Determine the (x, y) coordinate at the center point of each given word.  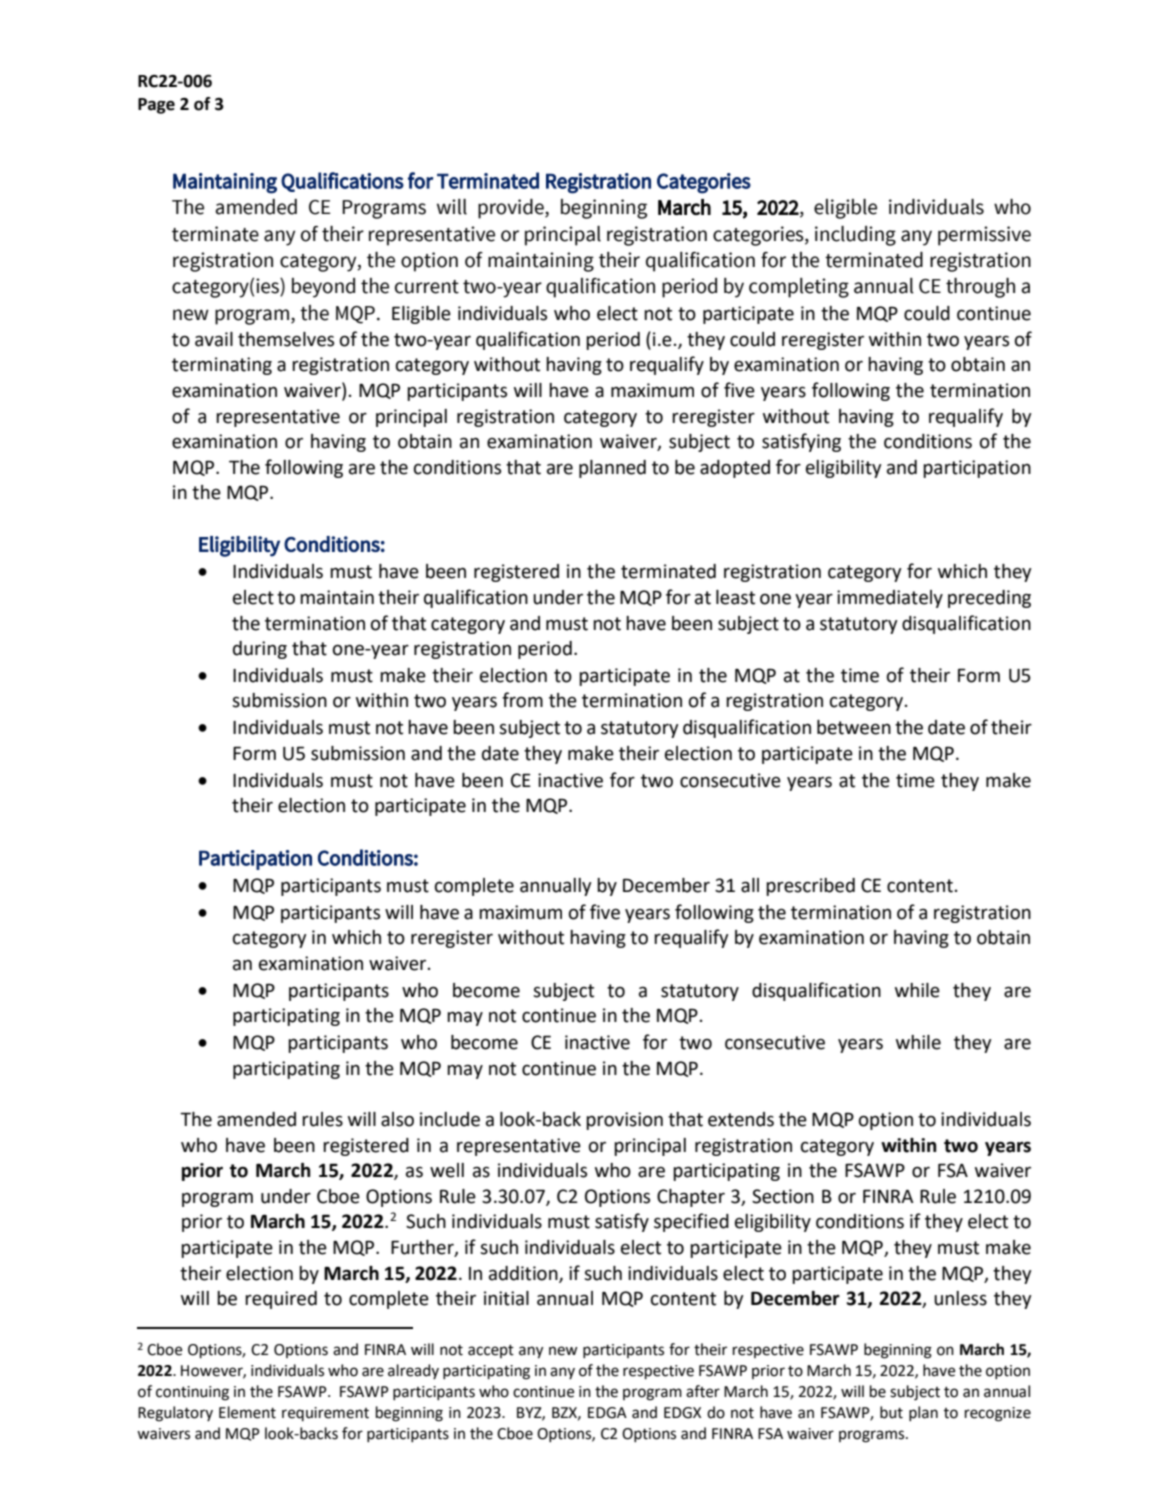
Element (247, 1412)
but (891, 1412)
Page (156, 106)
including (855, 236)
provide (512, 209)
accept (491, 1351)
